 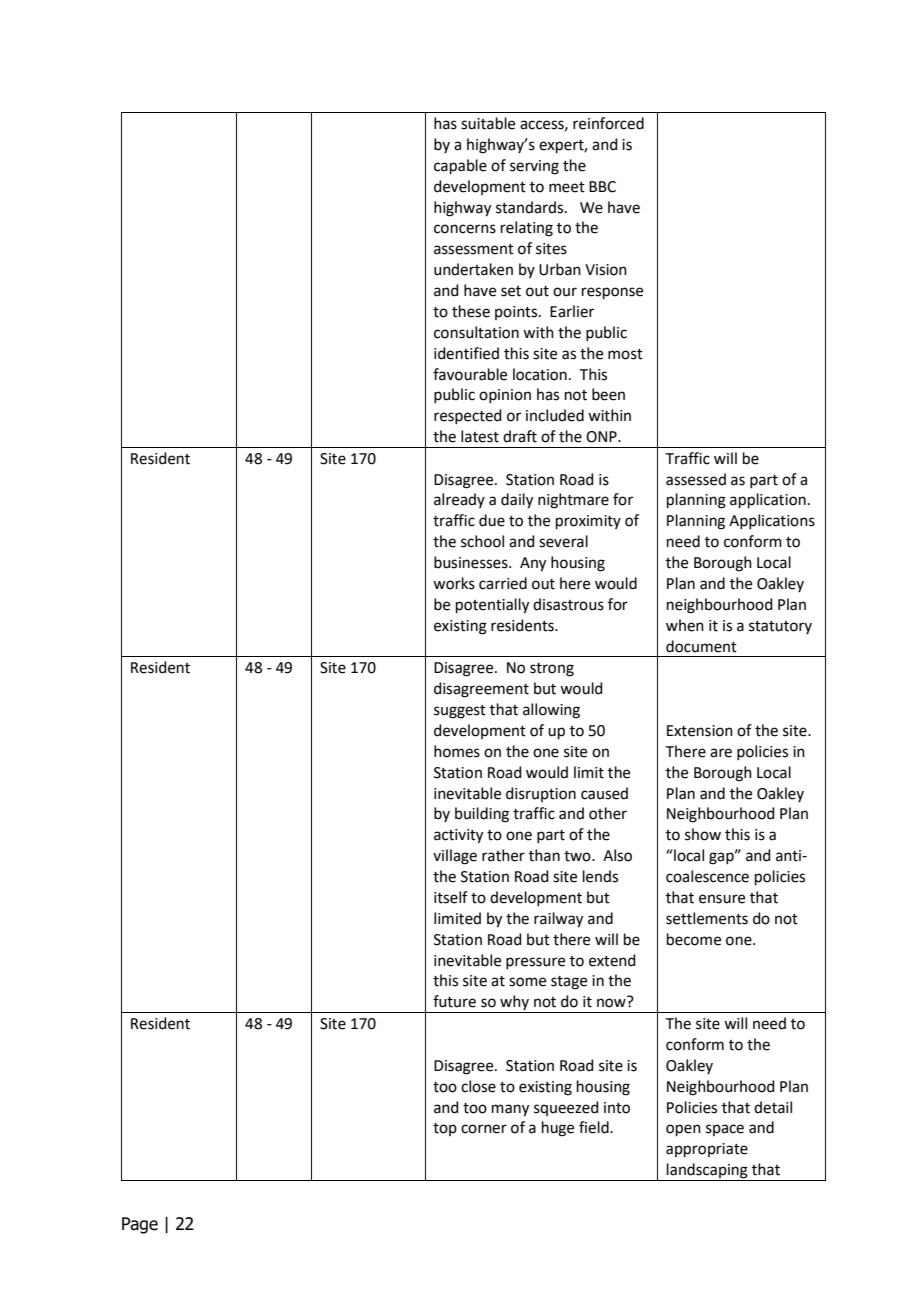 I want to click on document, so click(x=701, y=646).
